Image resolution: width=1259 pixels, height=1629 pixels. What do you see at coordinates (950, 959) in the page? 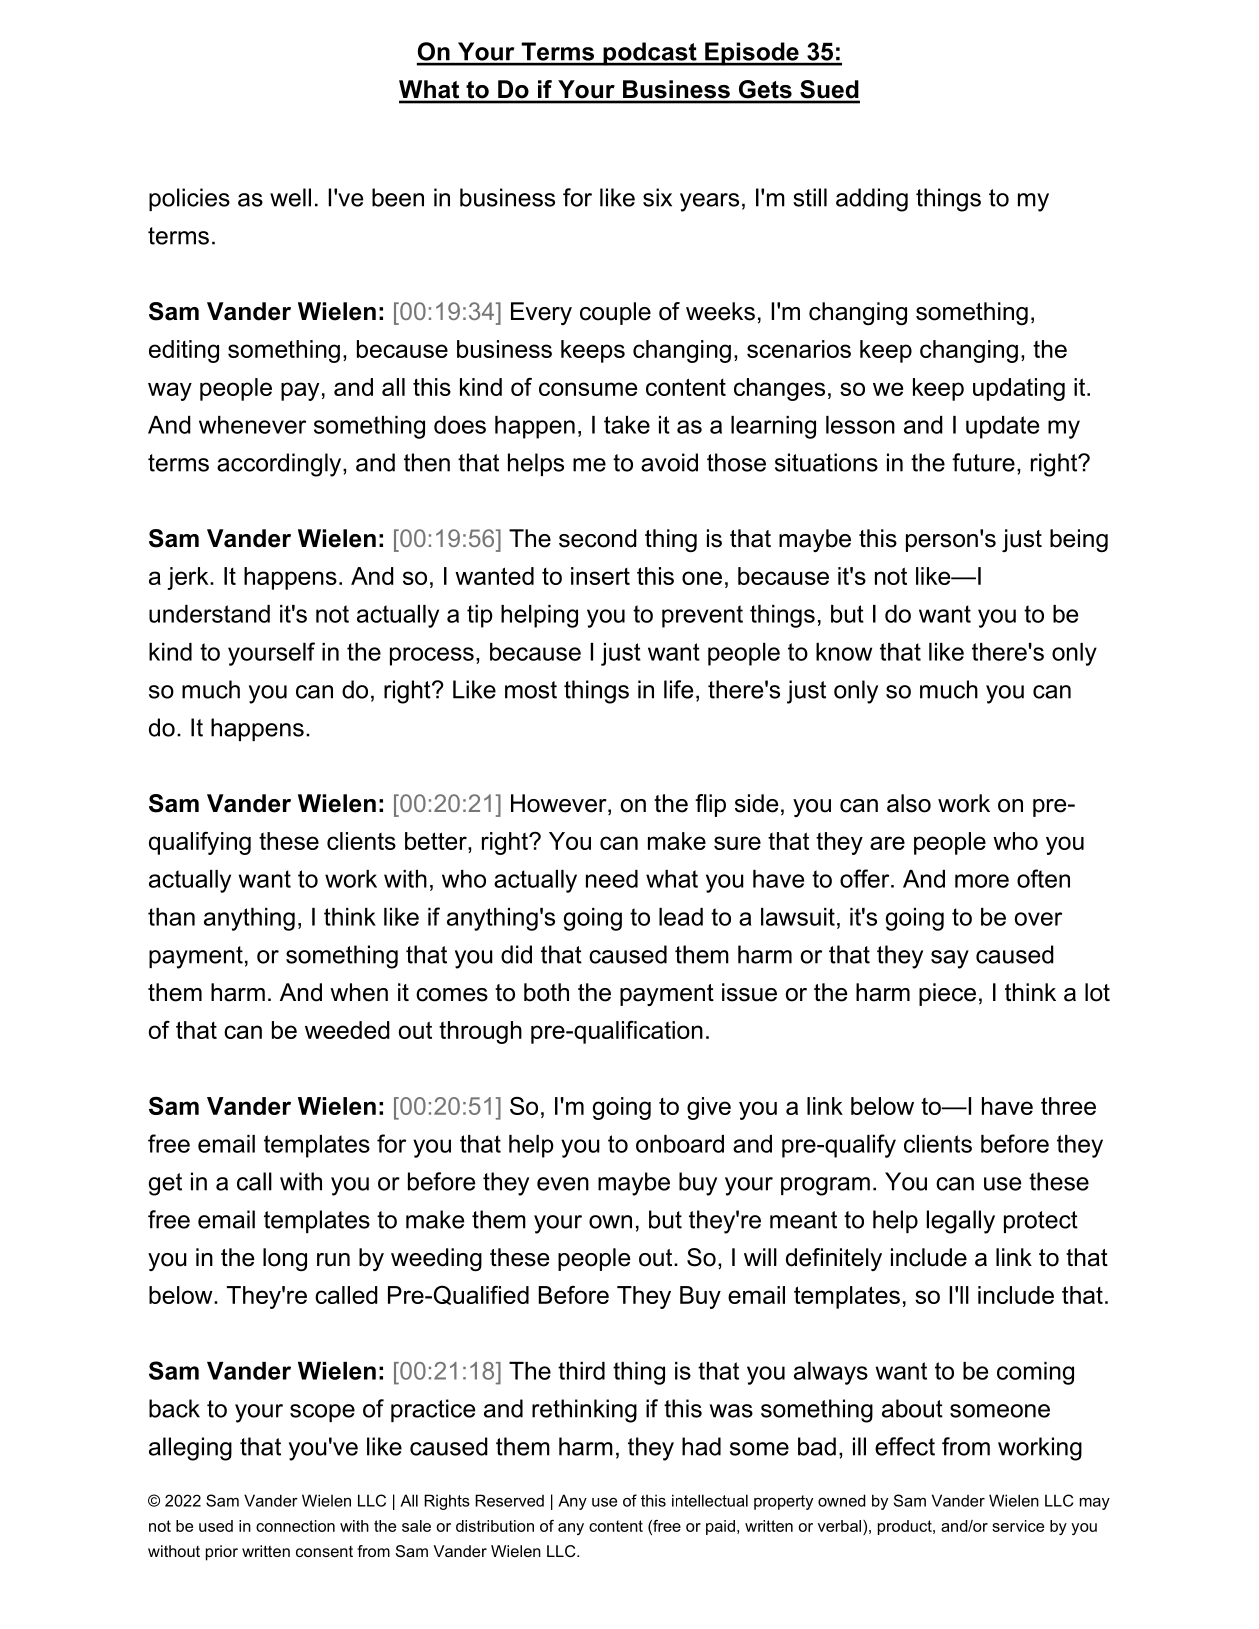
I see `say` at bounding box center [950, 959].
